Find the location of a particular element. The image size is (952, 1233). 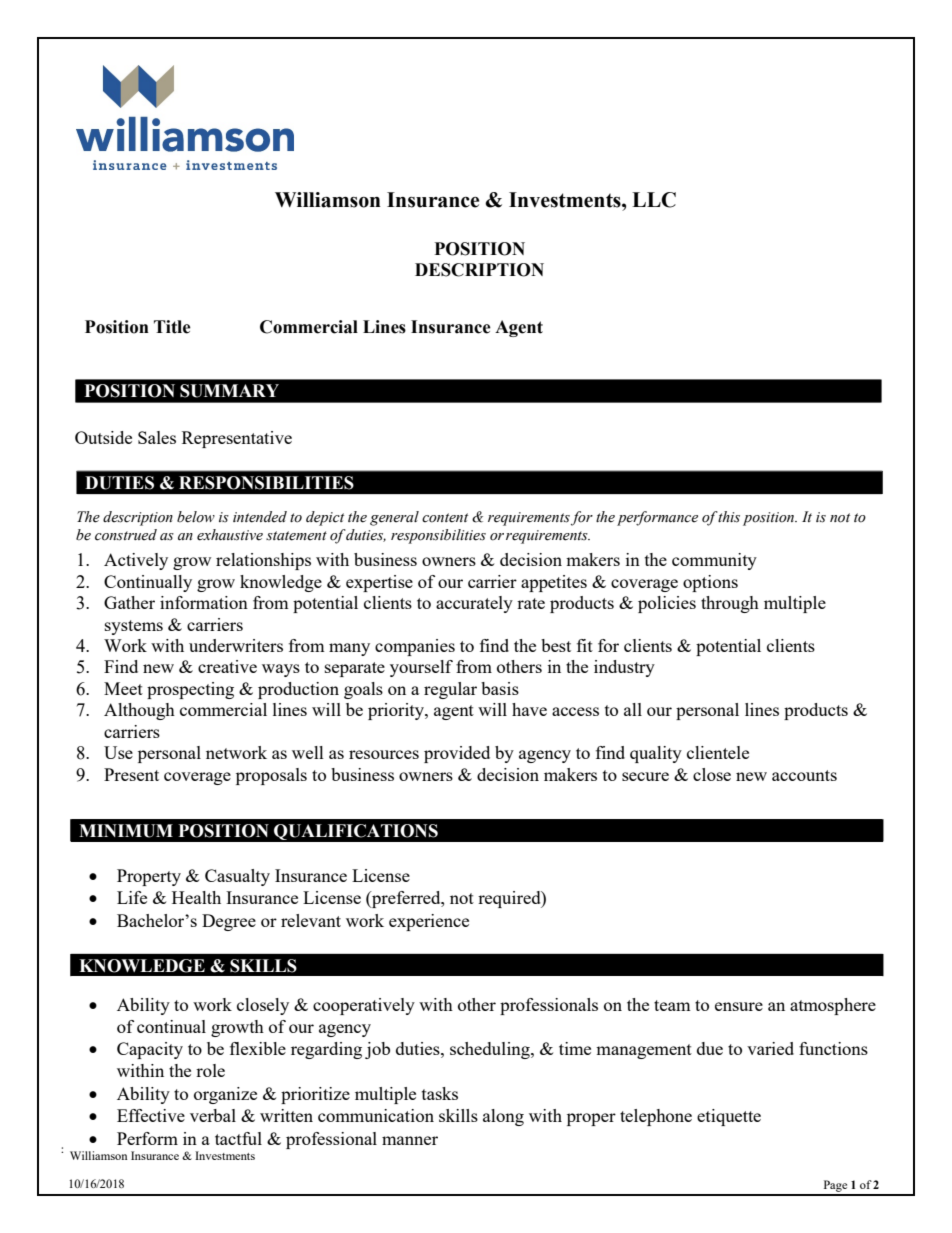

MINIMUM is located at coordinates (126, 831).
